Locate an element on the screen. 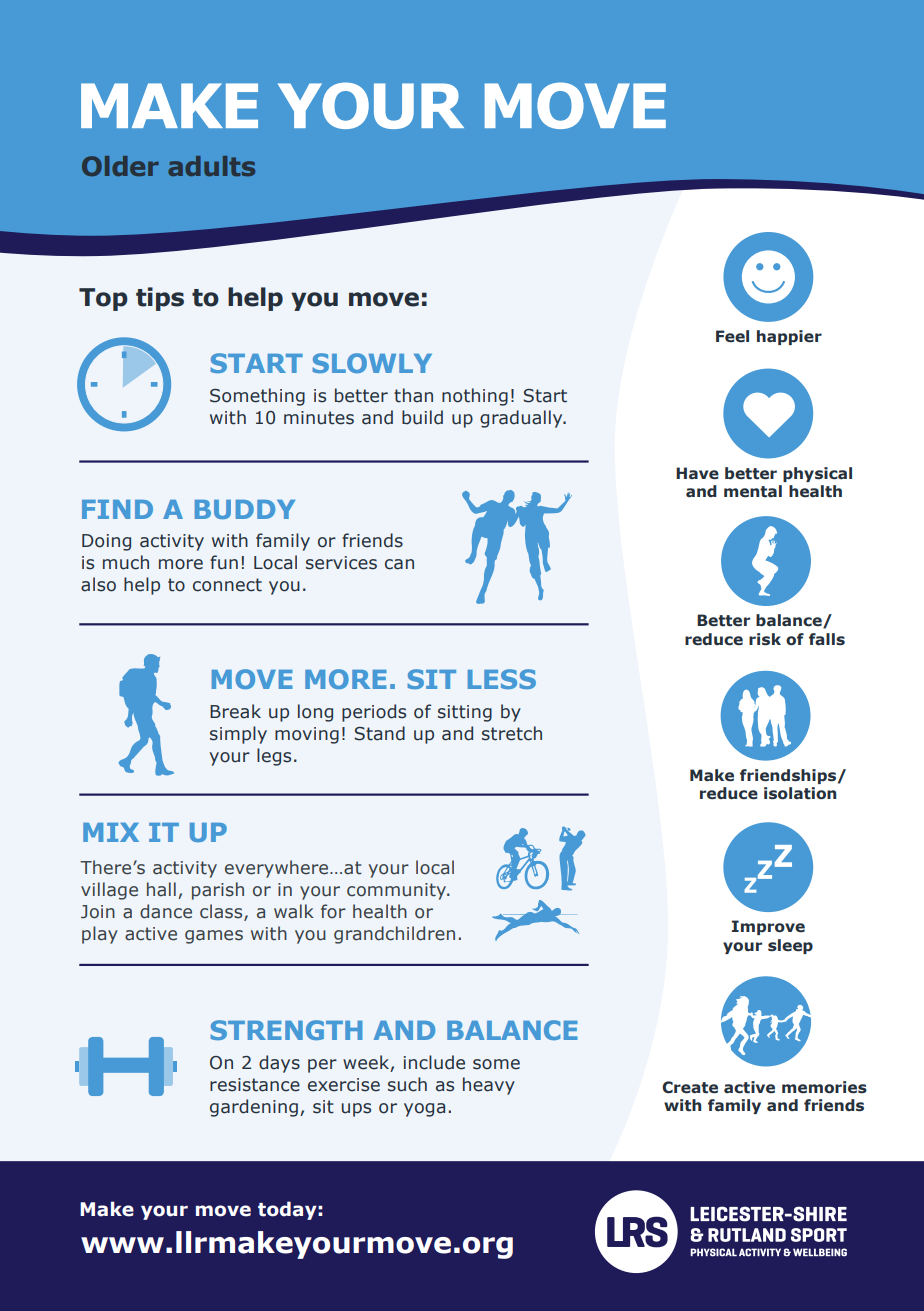  simply is located at coordinates (238, 735).
